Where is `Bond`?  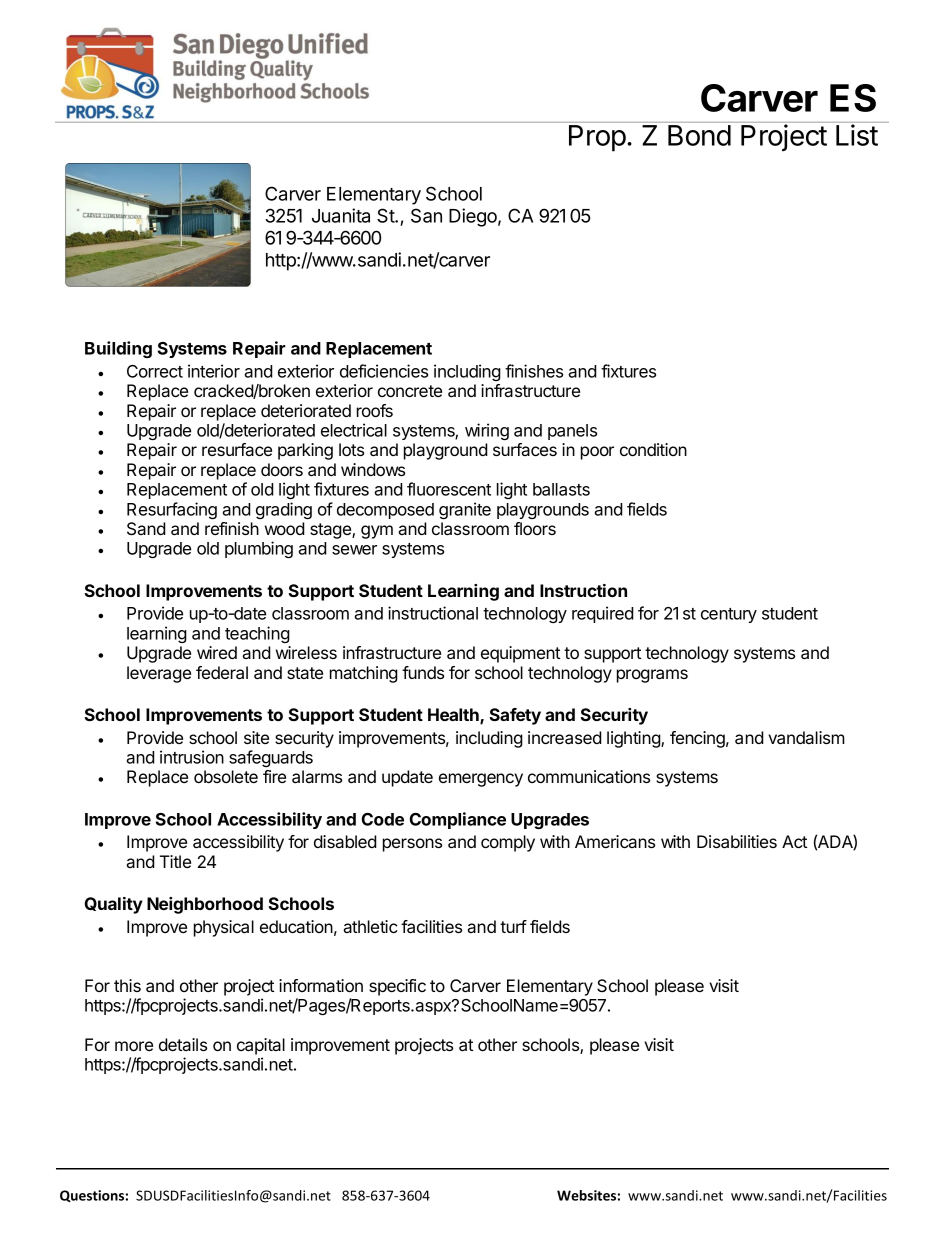
Bond is located at coordinates (699, 135).
